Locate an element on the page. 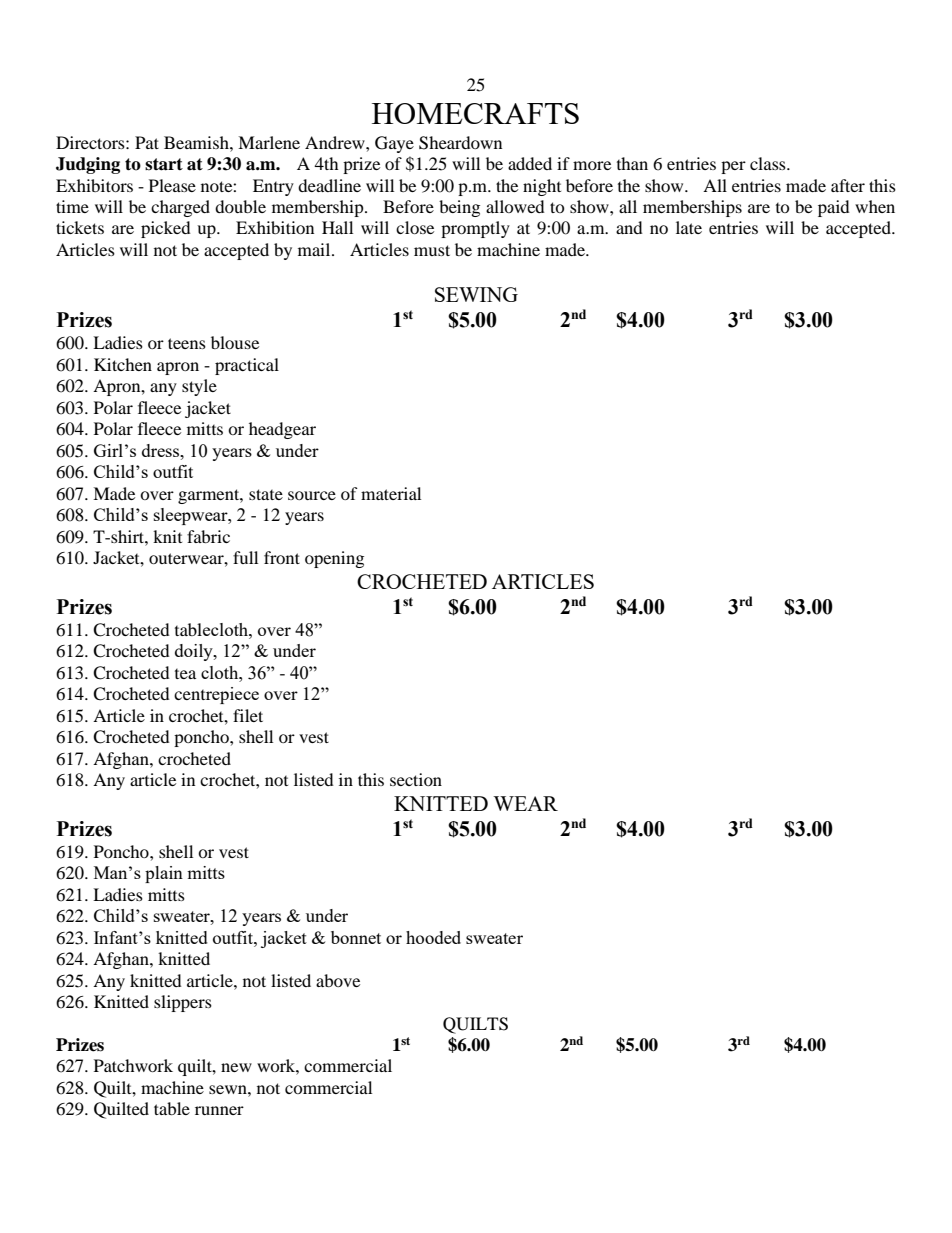 The image size is (952, 1233). hooded is located at coordinates (433, 937).
